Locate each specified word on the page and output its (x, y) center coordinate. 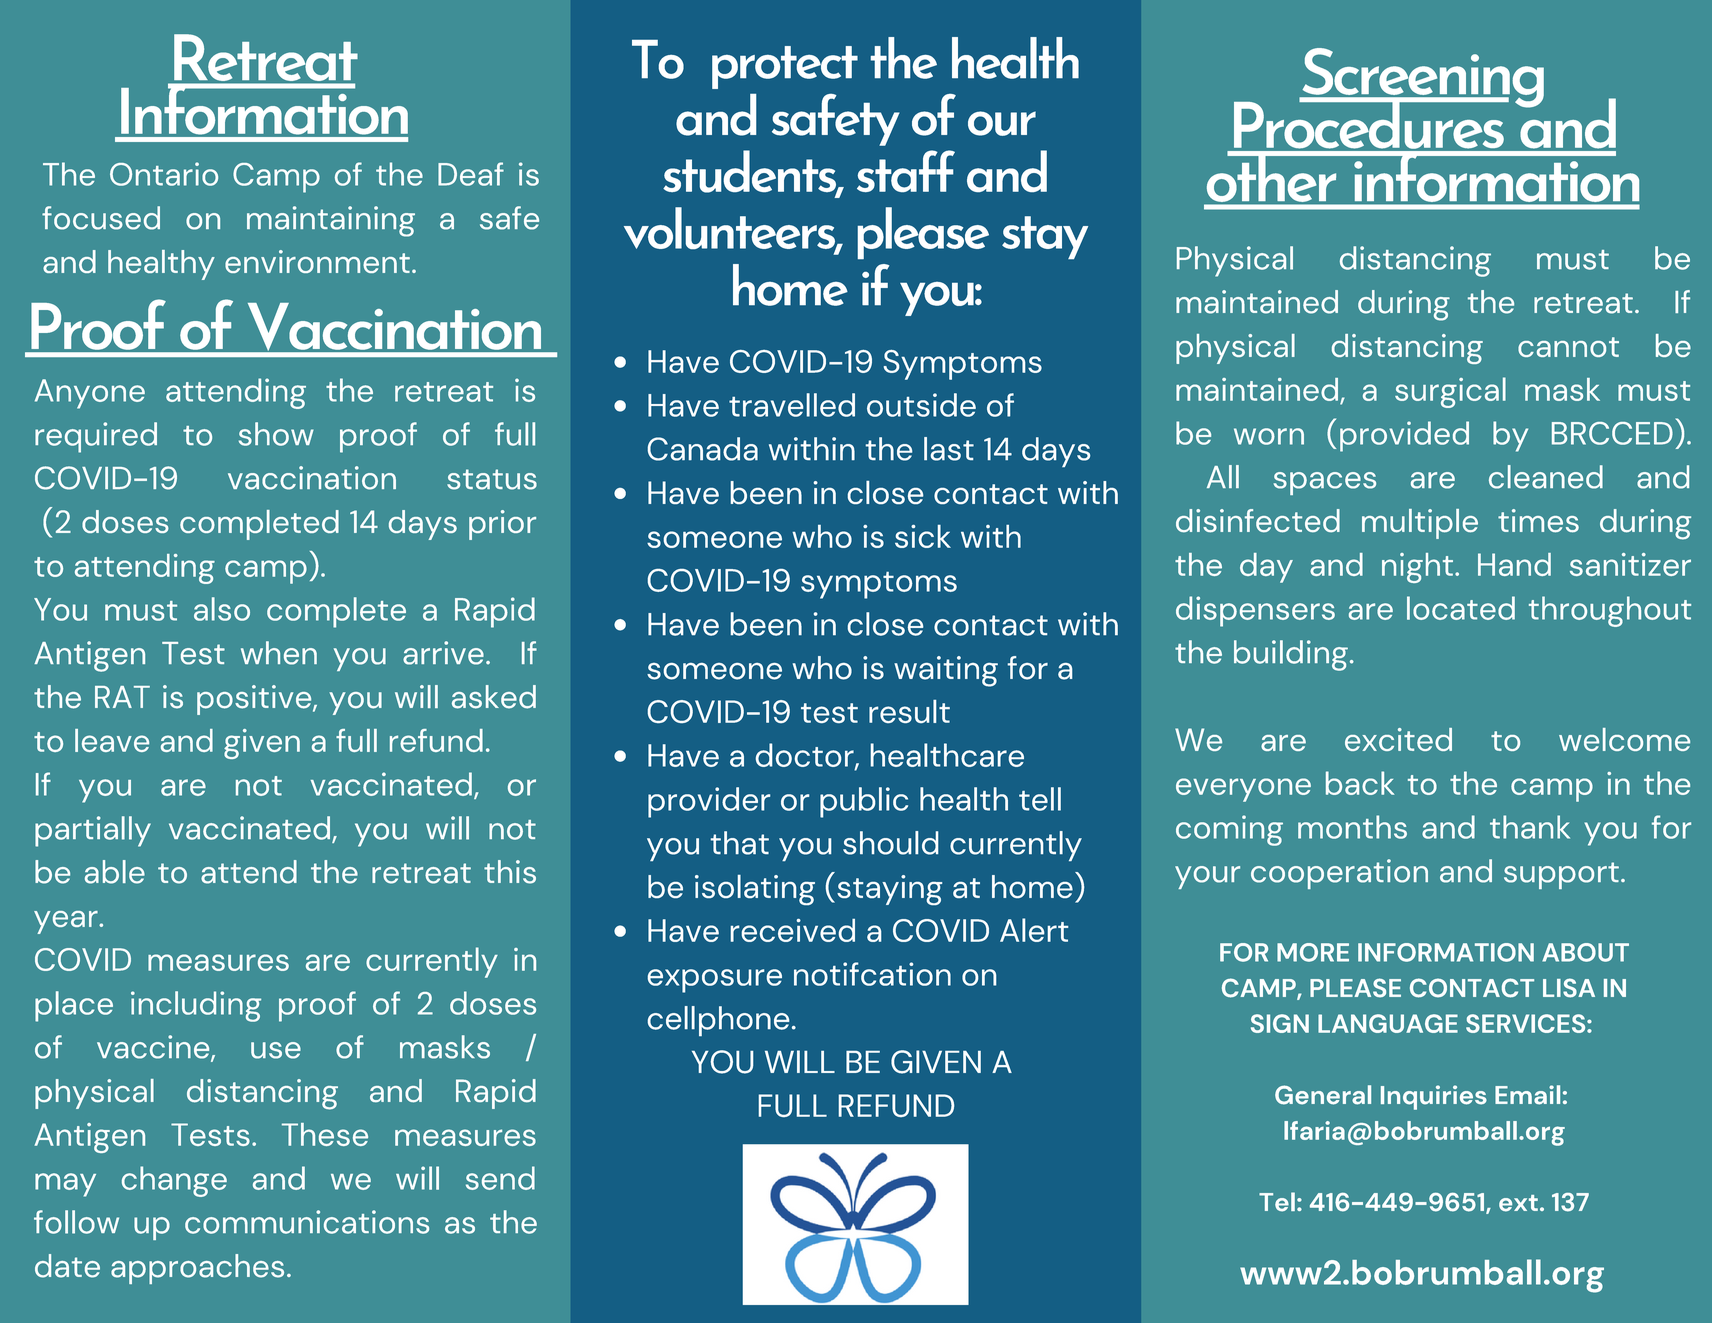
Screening (1422, 79)
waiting (946, 671)
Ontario (164, 174)
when (279, 653)
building (1291, 655)
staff (906, 171)
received (793, 930)
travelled (792, 405)
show (276, 434)
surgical (1450, 392)
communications (307, 1222)
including (196, 1006)
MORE (1313, 952)
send (500, 1178)
